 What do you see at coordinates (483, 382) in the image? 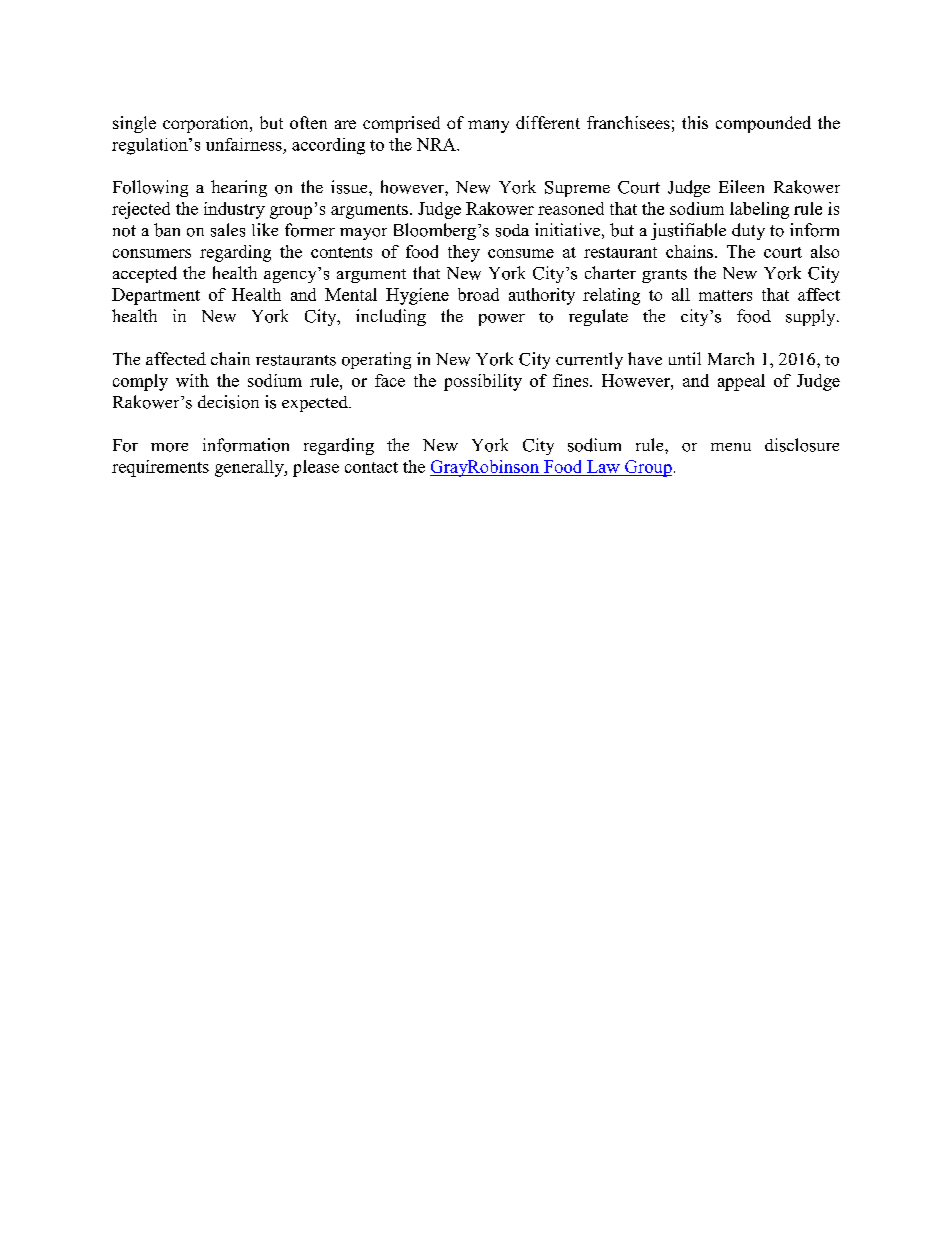
I see `possibility` at bounding box center [483, 382].
